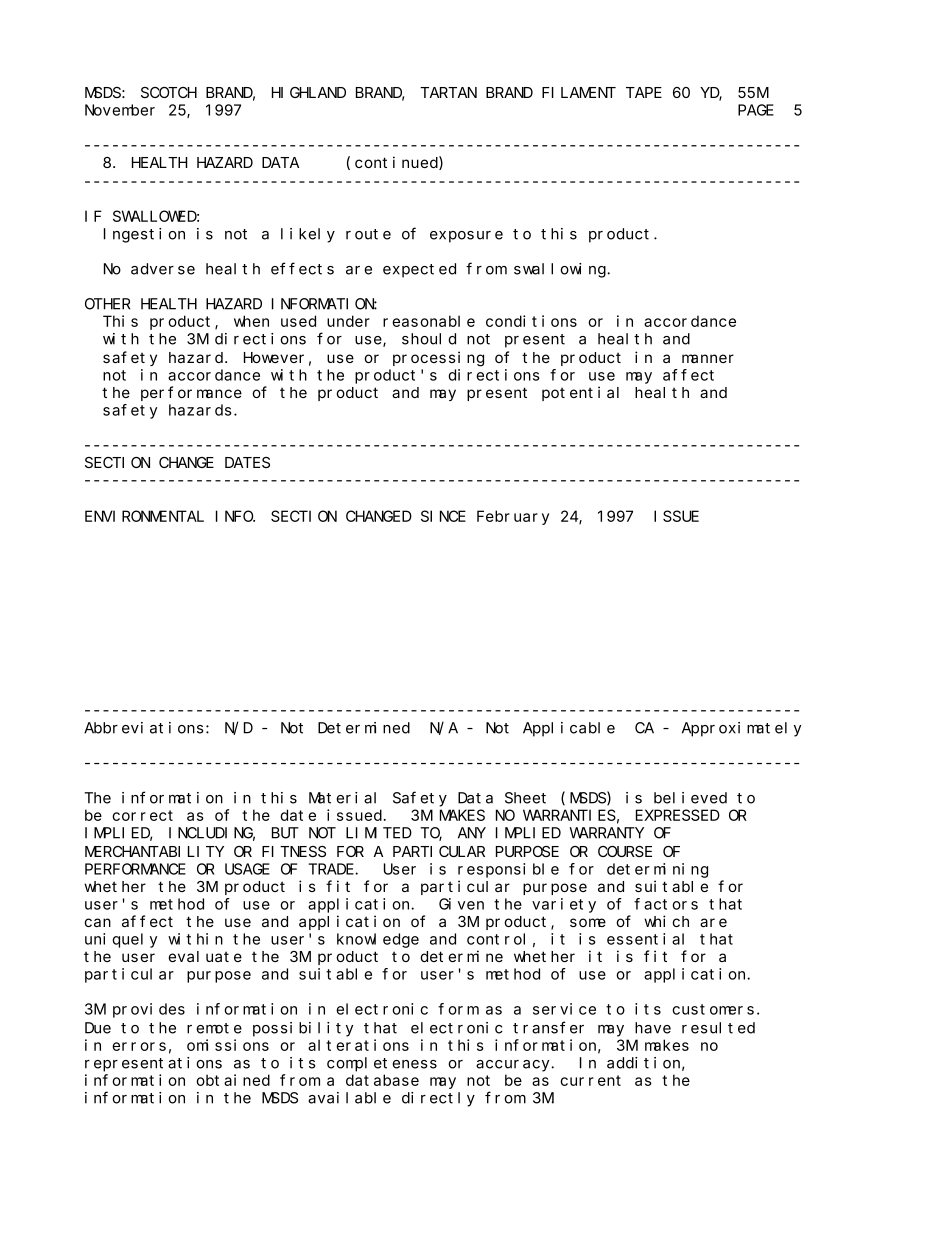 The width and height of the screenshot is (952, 1233). Describe the element at coordinates (644, 92) in the screenshot. I see `TAPE` at that location.
